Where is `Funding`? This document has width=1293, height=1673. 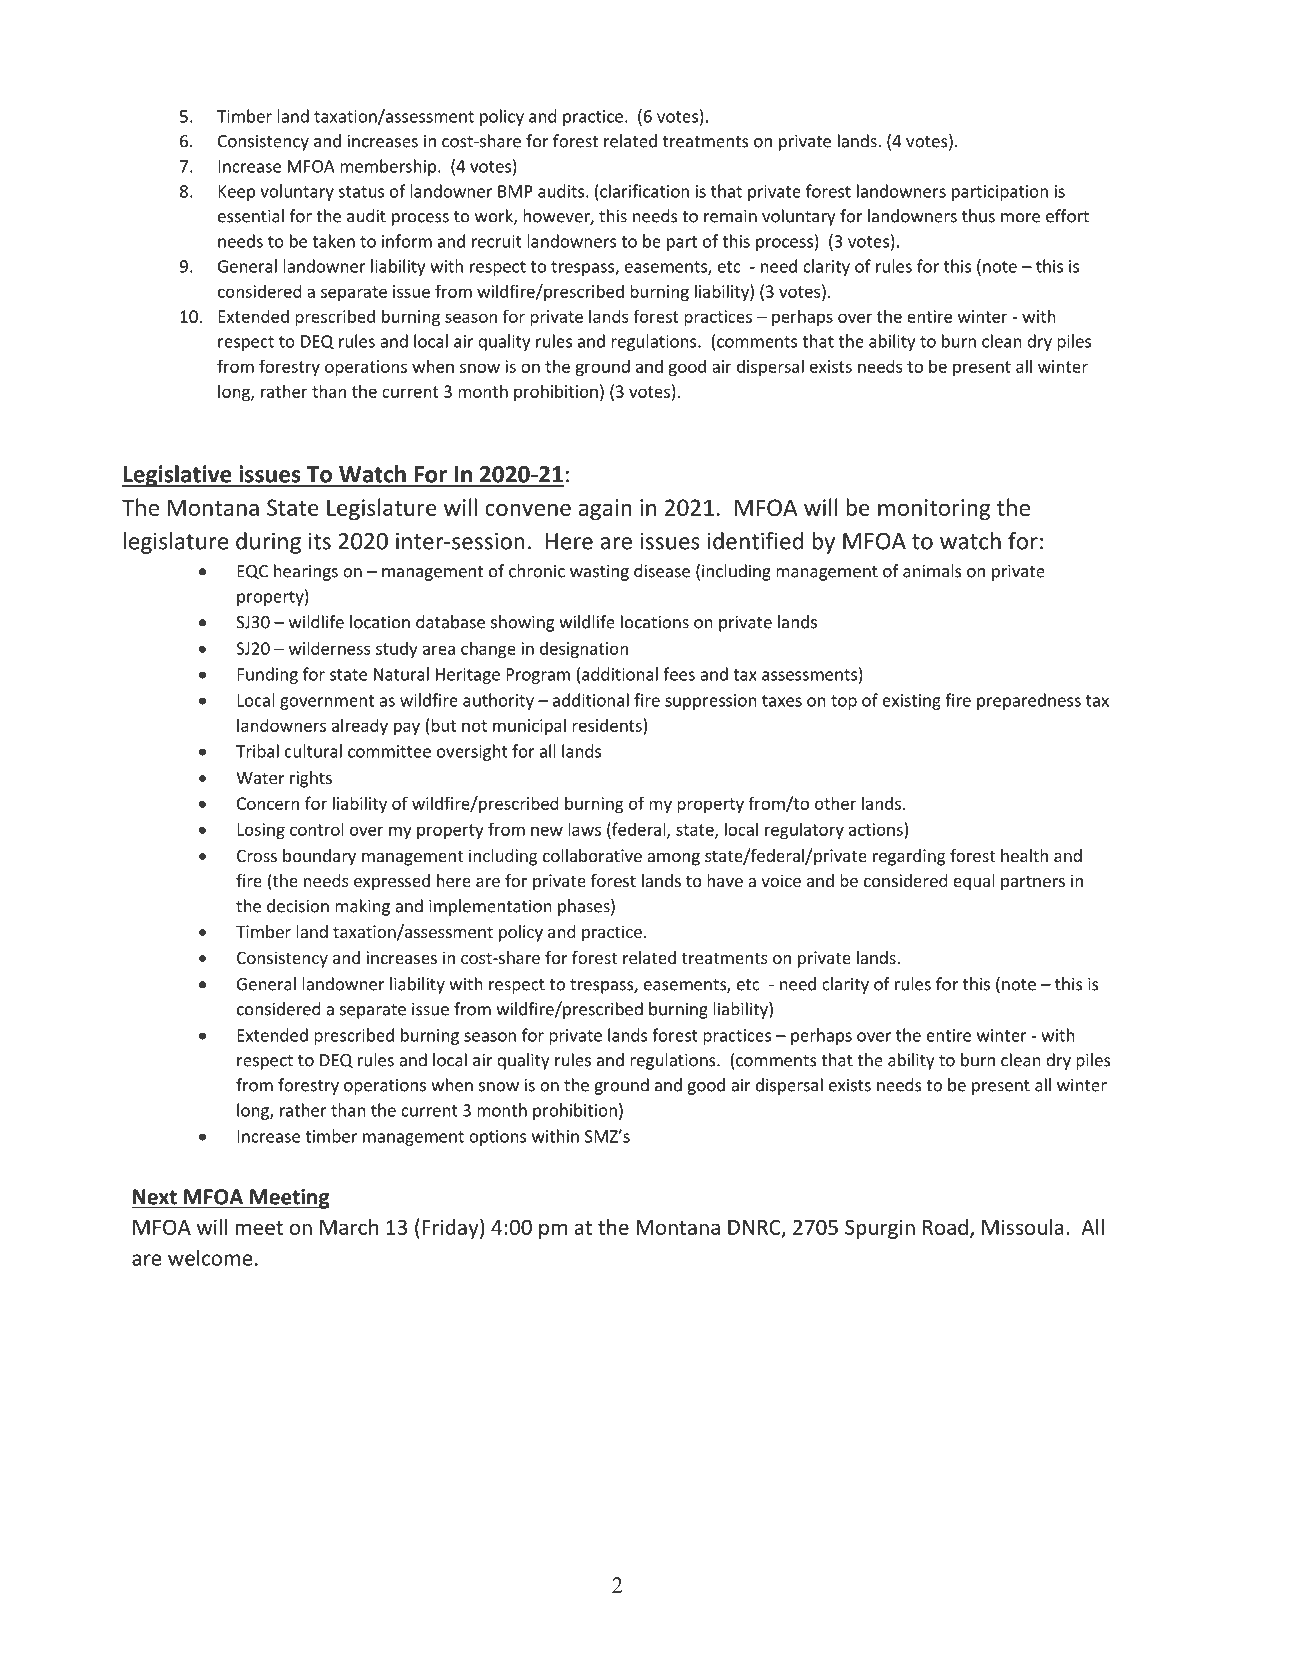 Funding is located at coordinates (267, 675).
